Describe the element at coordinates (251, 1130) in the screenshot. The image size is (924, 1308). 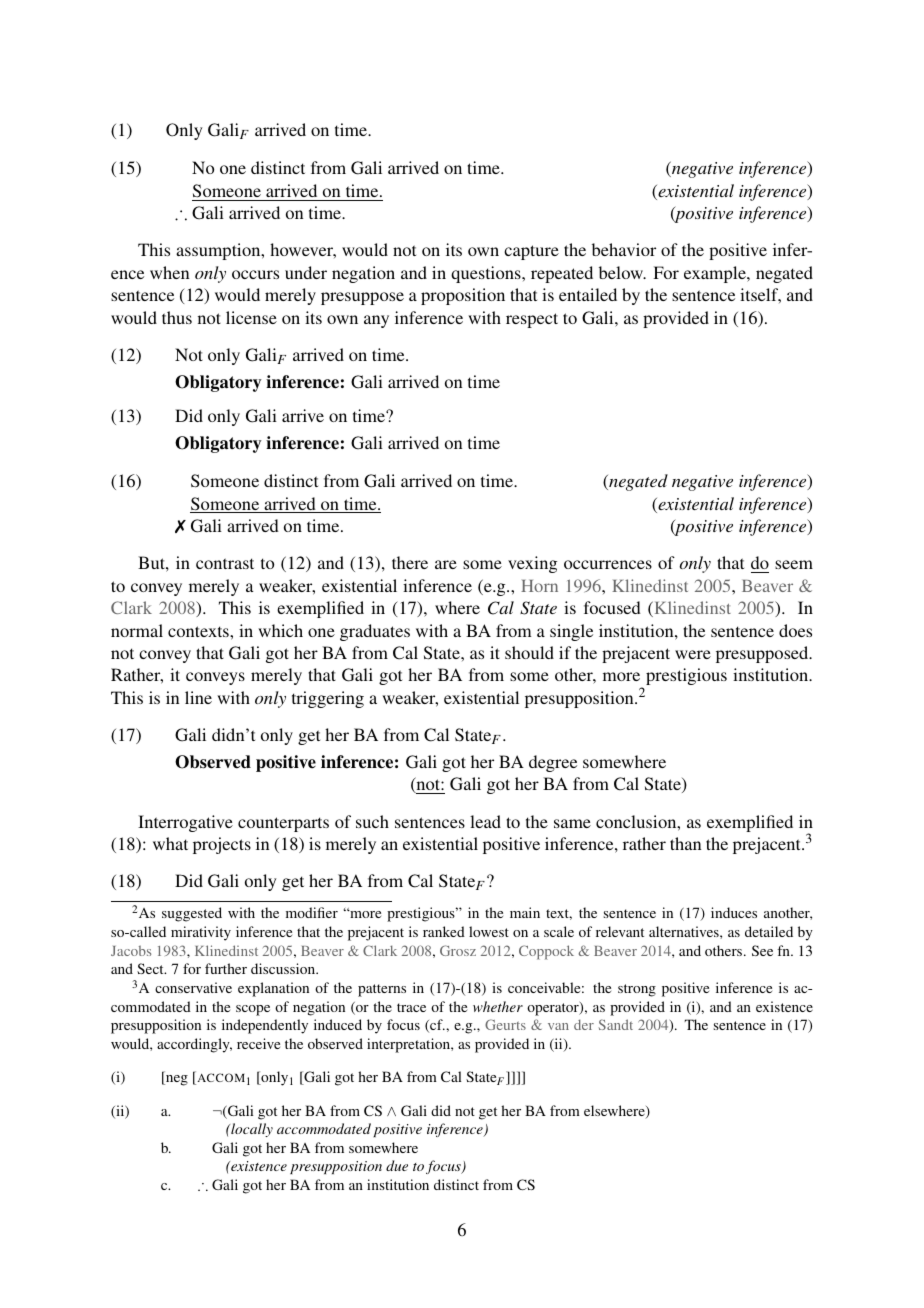
I see `locally` at that location.
